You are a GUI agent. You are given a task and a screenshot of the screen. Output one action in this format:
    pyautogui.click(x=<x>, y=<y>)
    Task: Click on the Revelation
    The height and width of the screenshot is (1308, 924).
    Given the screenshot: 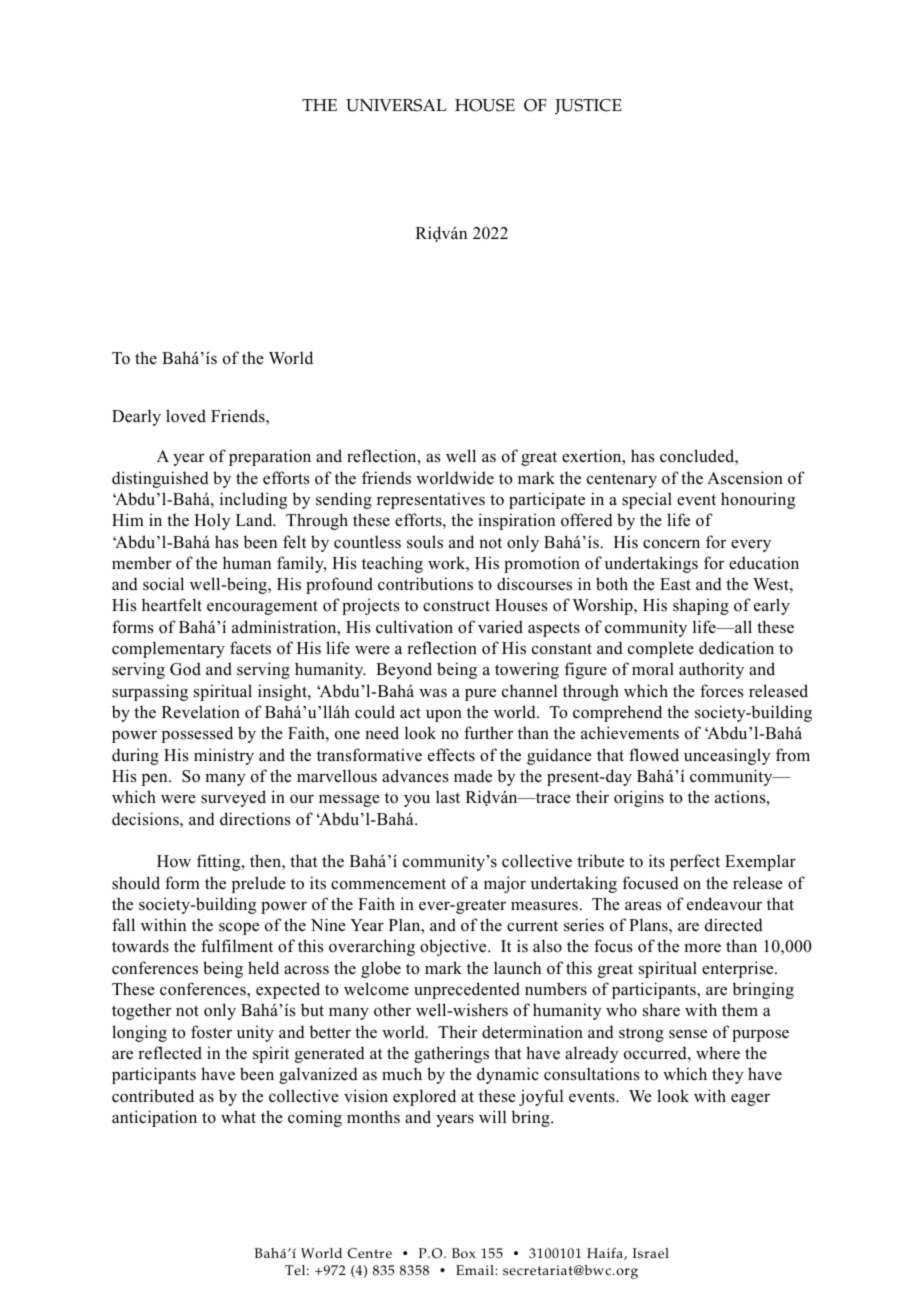 What is the action you would take?
    pyautogui.click(x=201, y=712)
